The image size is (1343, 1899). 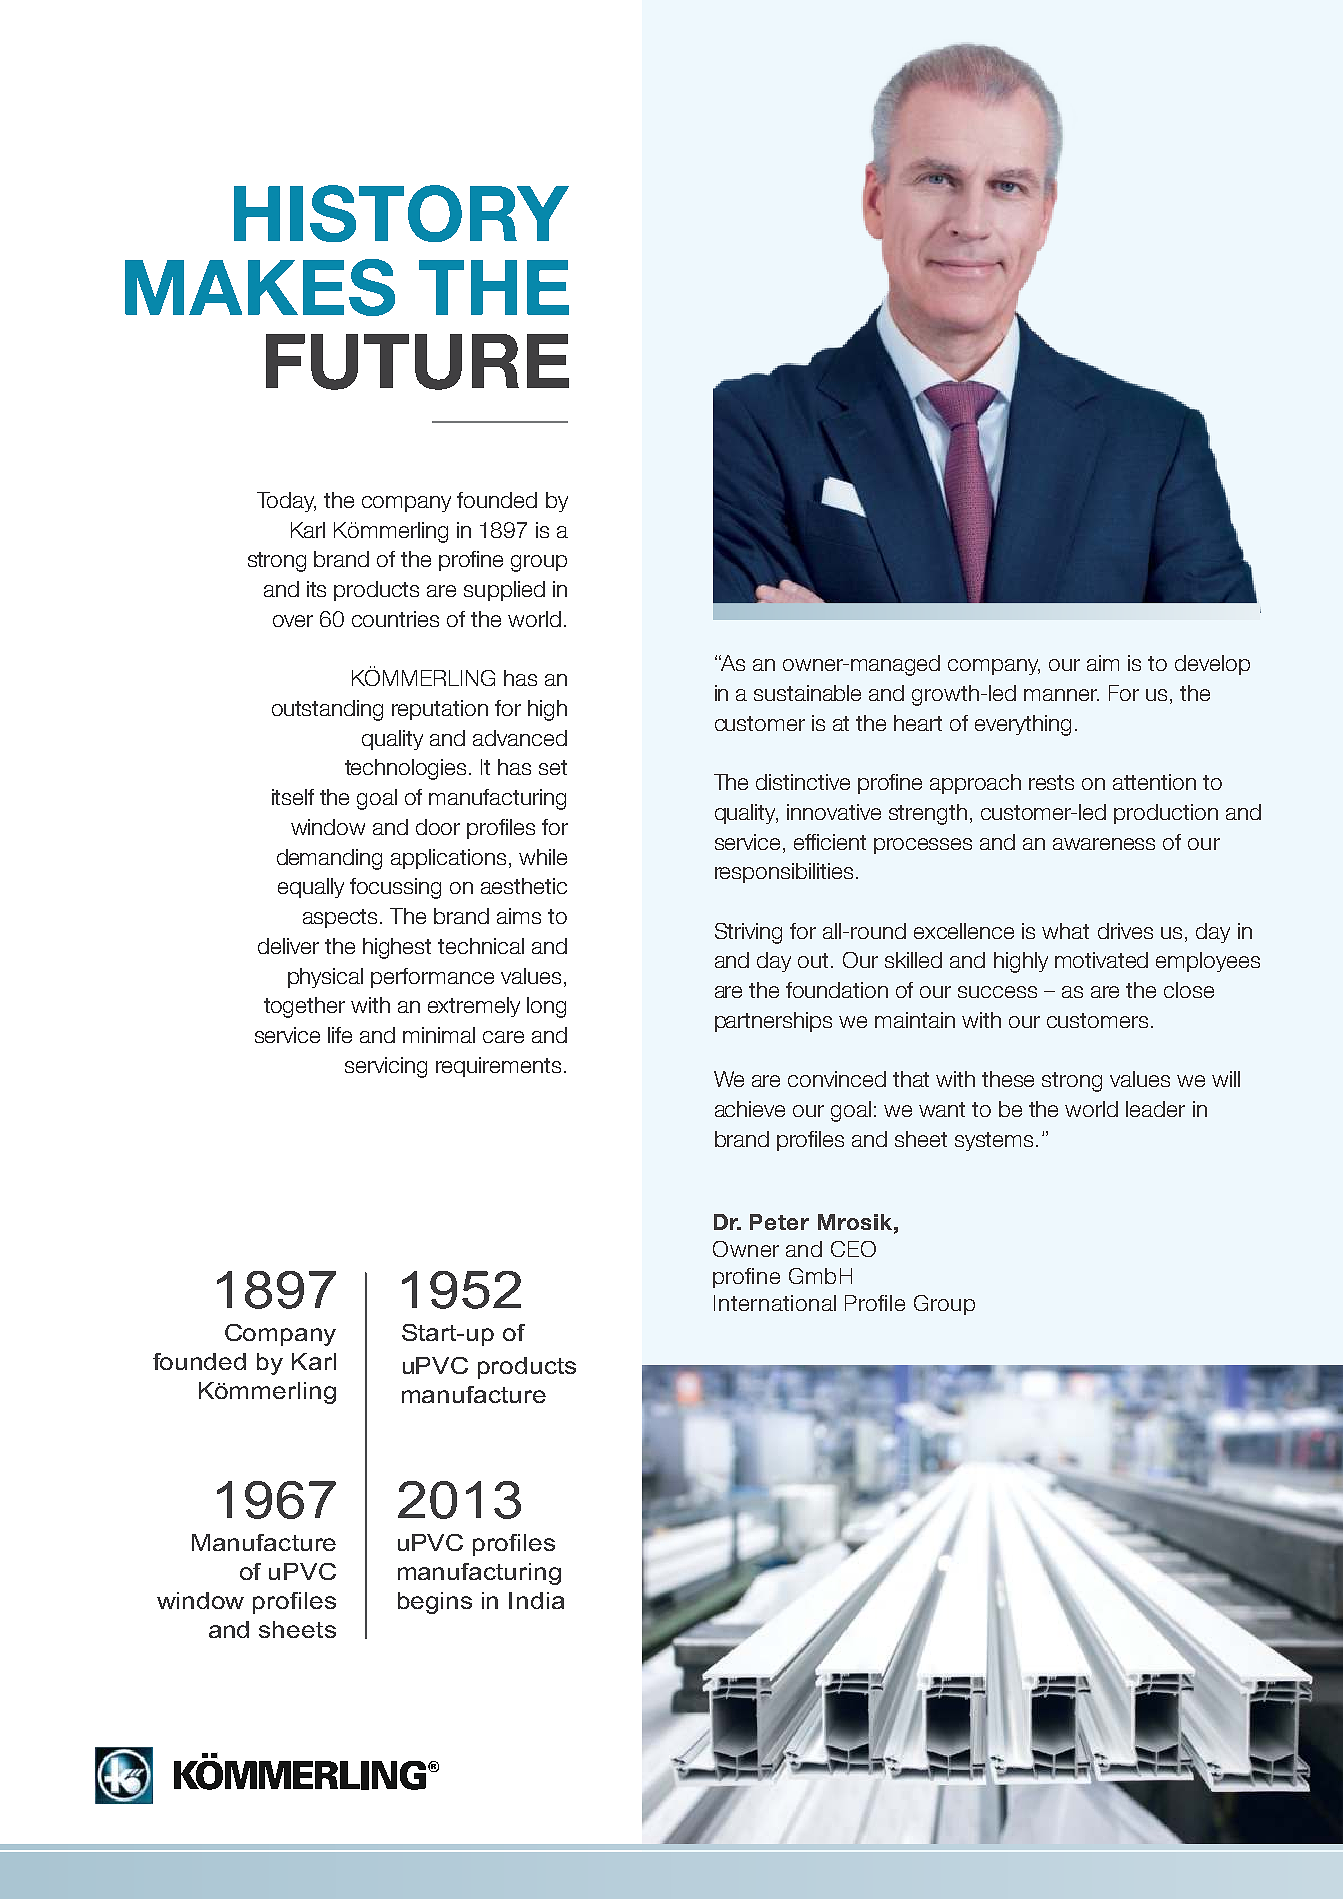 I want to click on develop, so click(x=1212, y=665).
